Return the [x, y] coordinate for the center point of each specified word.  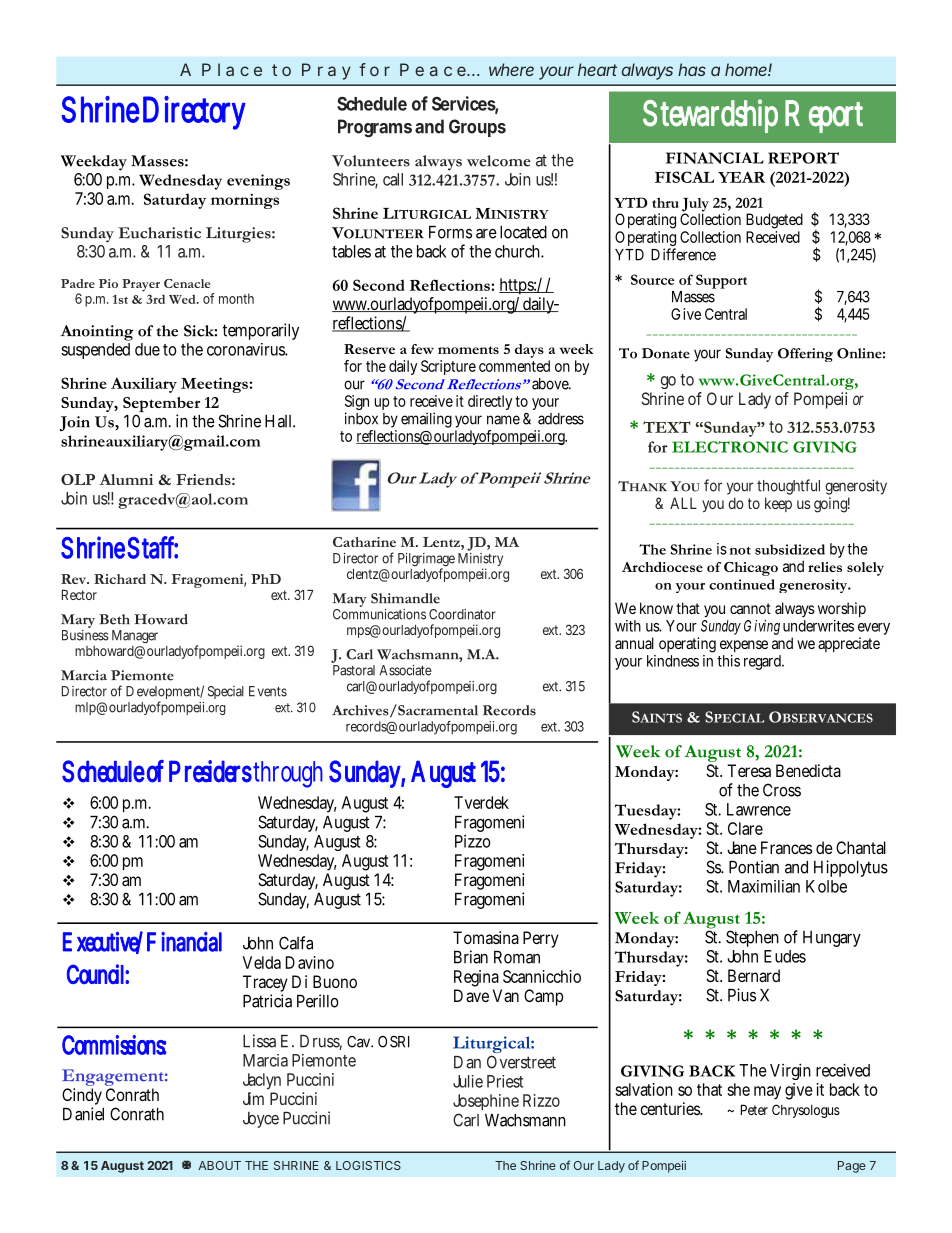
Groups [477, 128]
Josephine [486, 1102]
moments [468, 350]
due [147, 349]
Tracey [265, 985]
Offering [805, 355]
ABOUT [219, 1165]
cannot [750, 608]
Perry [541, 939]
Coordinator [462, 614]
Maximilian [764, 886]
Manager [135, 637]
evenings [258, 182]
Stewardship [710, 116]
